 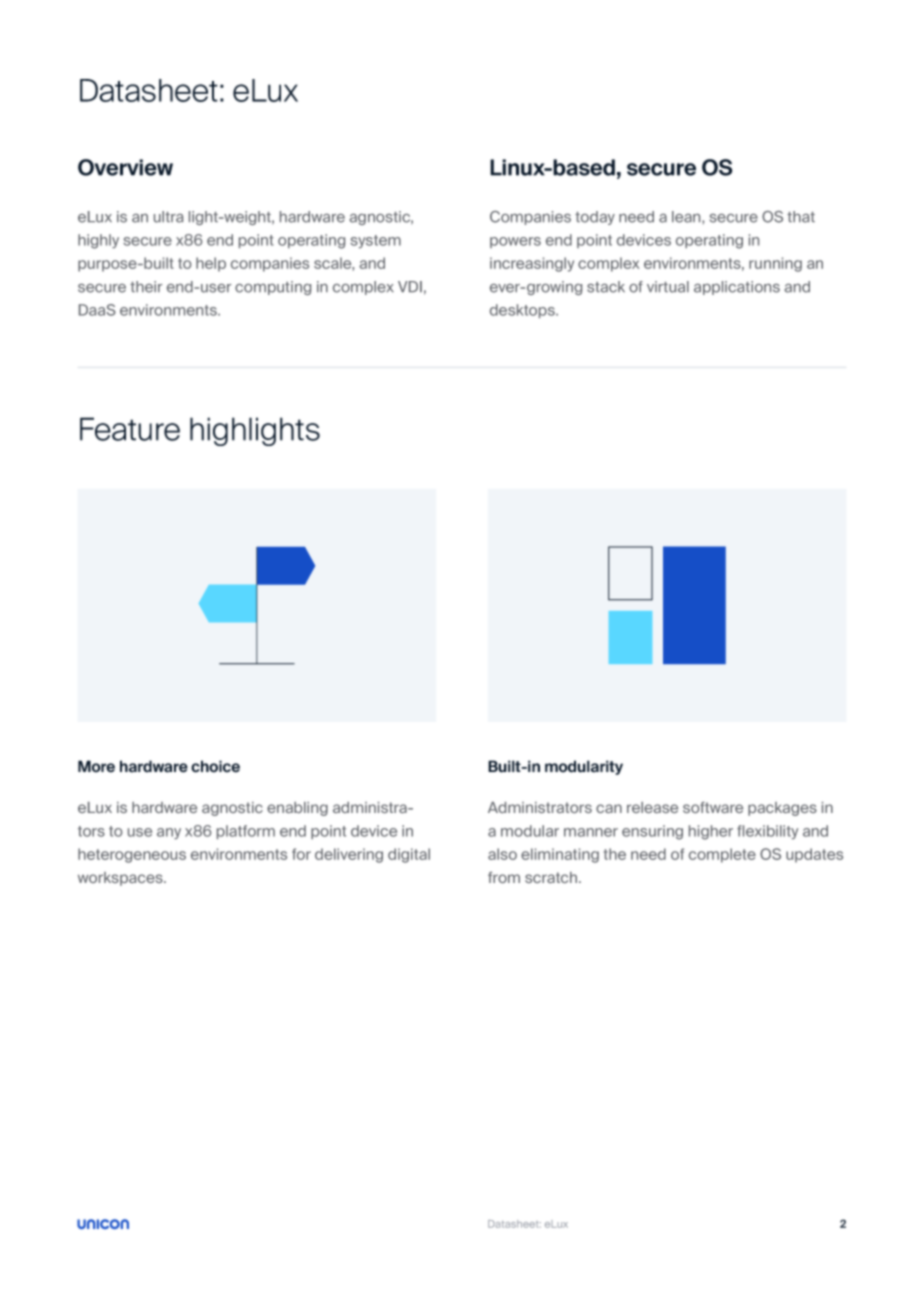 What do you see at coordinates (168, 217) in the page?
I see `ultra` at bounding box center [168, 217].
